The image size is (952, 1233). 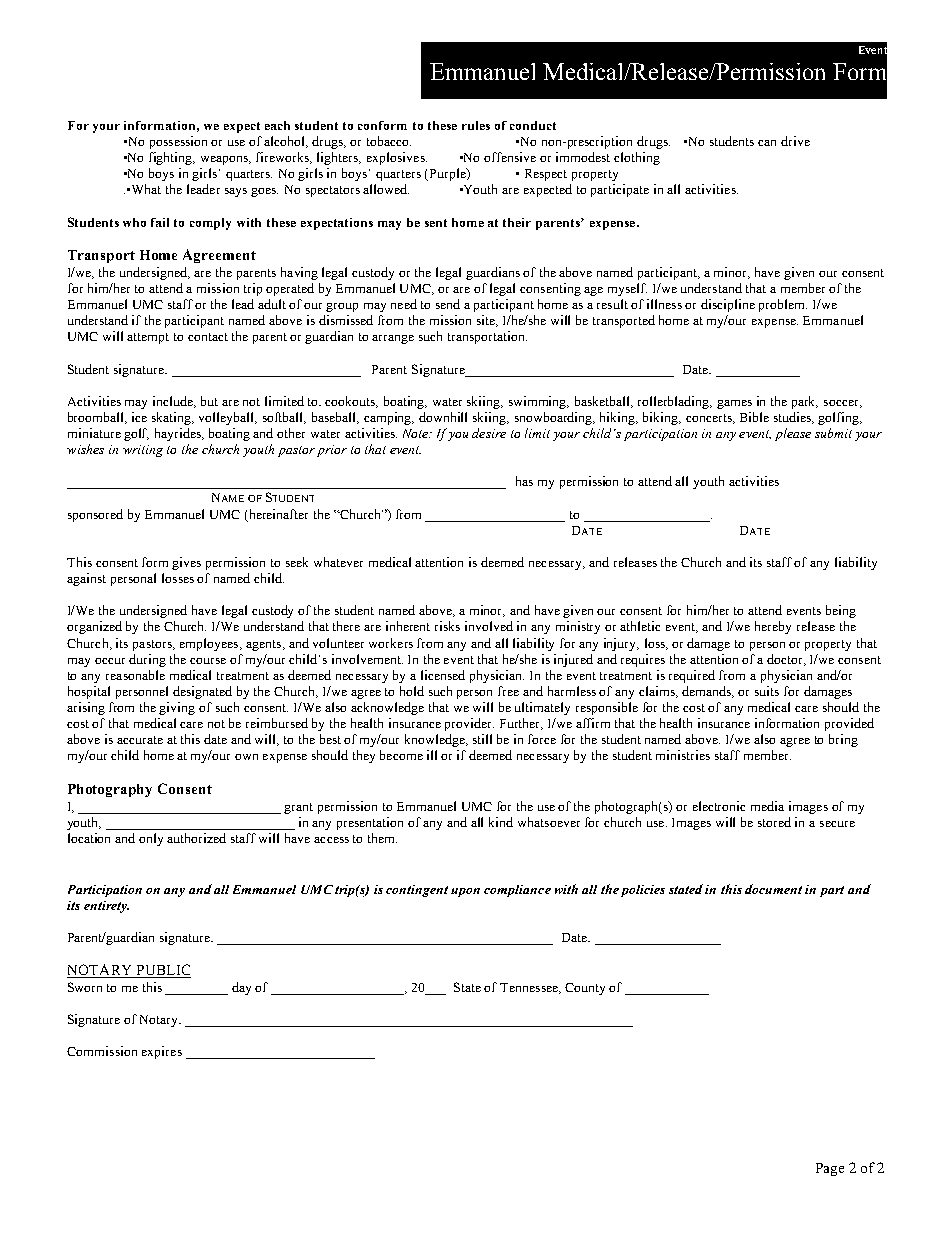 I want to click on fighting, so click(x=172, y=158).
